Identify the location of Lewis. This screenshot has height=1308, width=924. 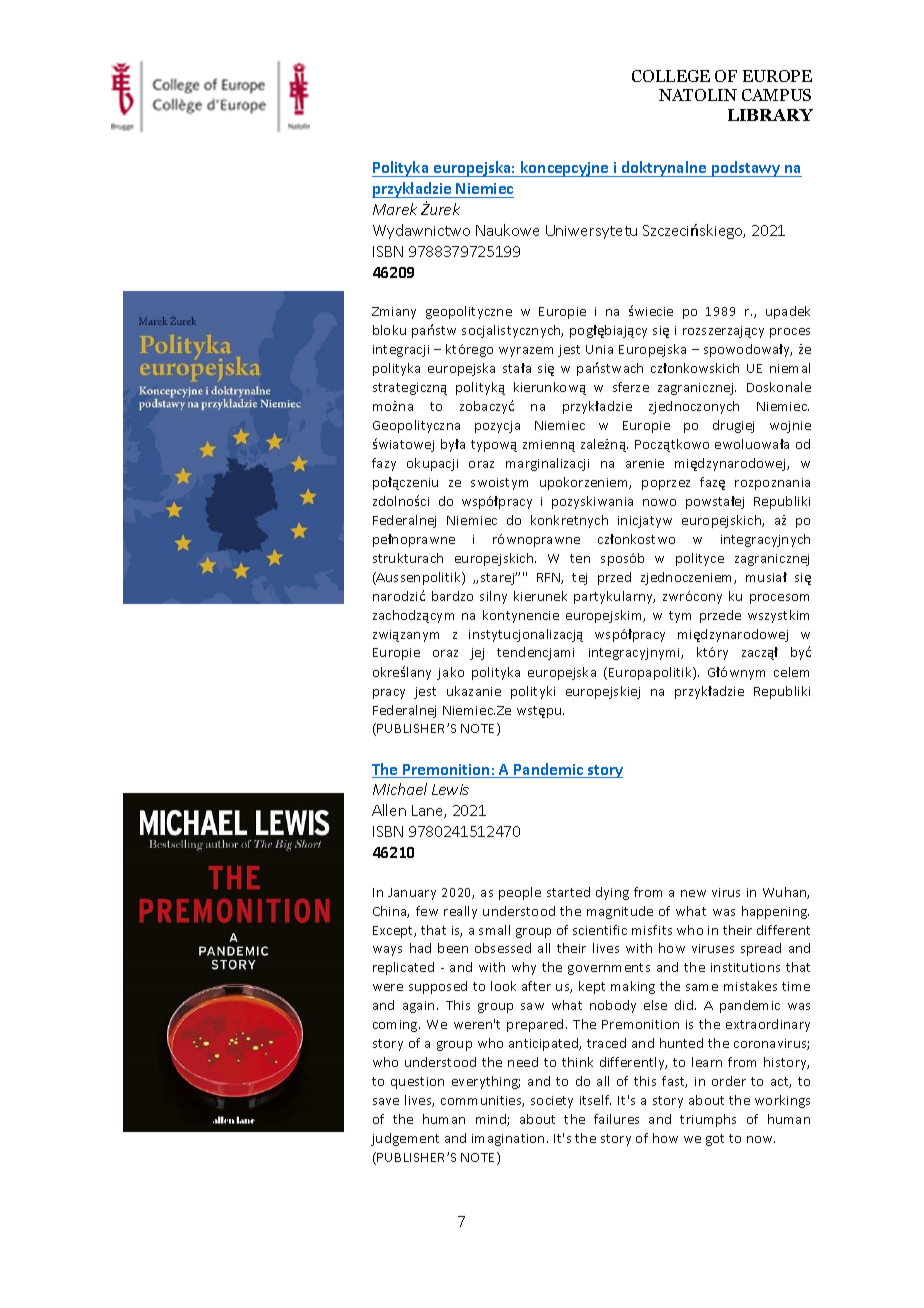
(450, 789).
